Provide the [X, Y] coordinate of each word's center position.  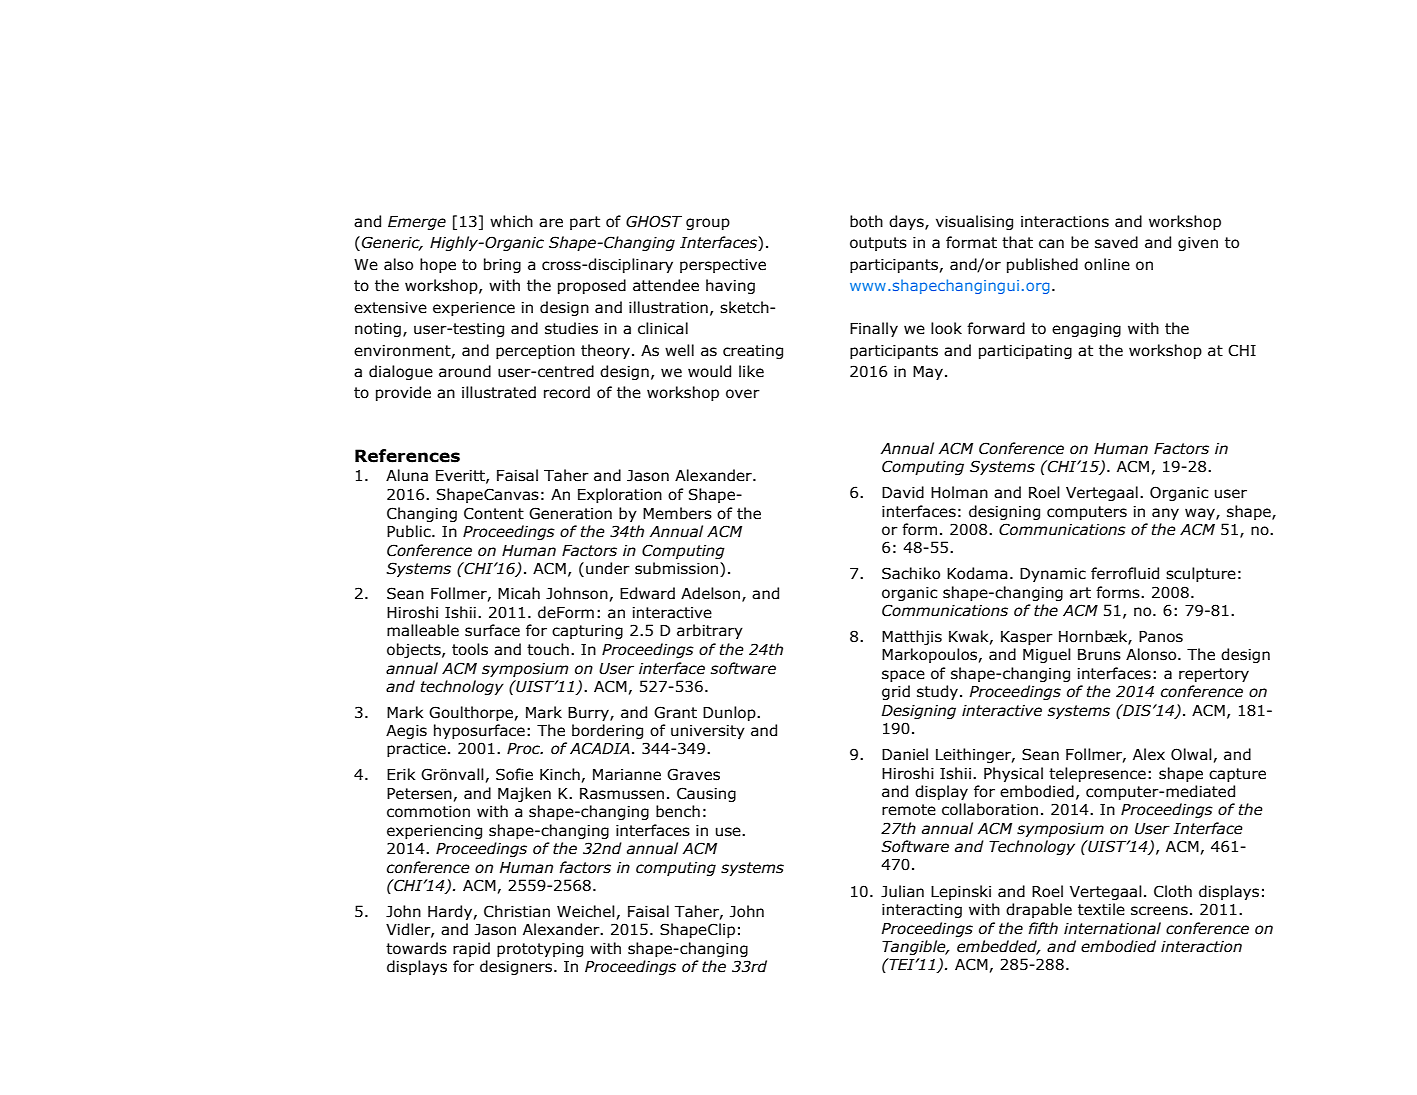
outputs [878, 244]
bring [502, 265]
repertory [1214, 675]
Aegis [406, 732]
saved [1116, 242]
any [1165, 514]
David [903, 492]
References [407, 456]
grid [896, 692]
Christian [517, 911]
